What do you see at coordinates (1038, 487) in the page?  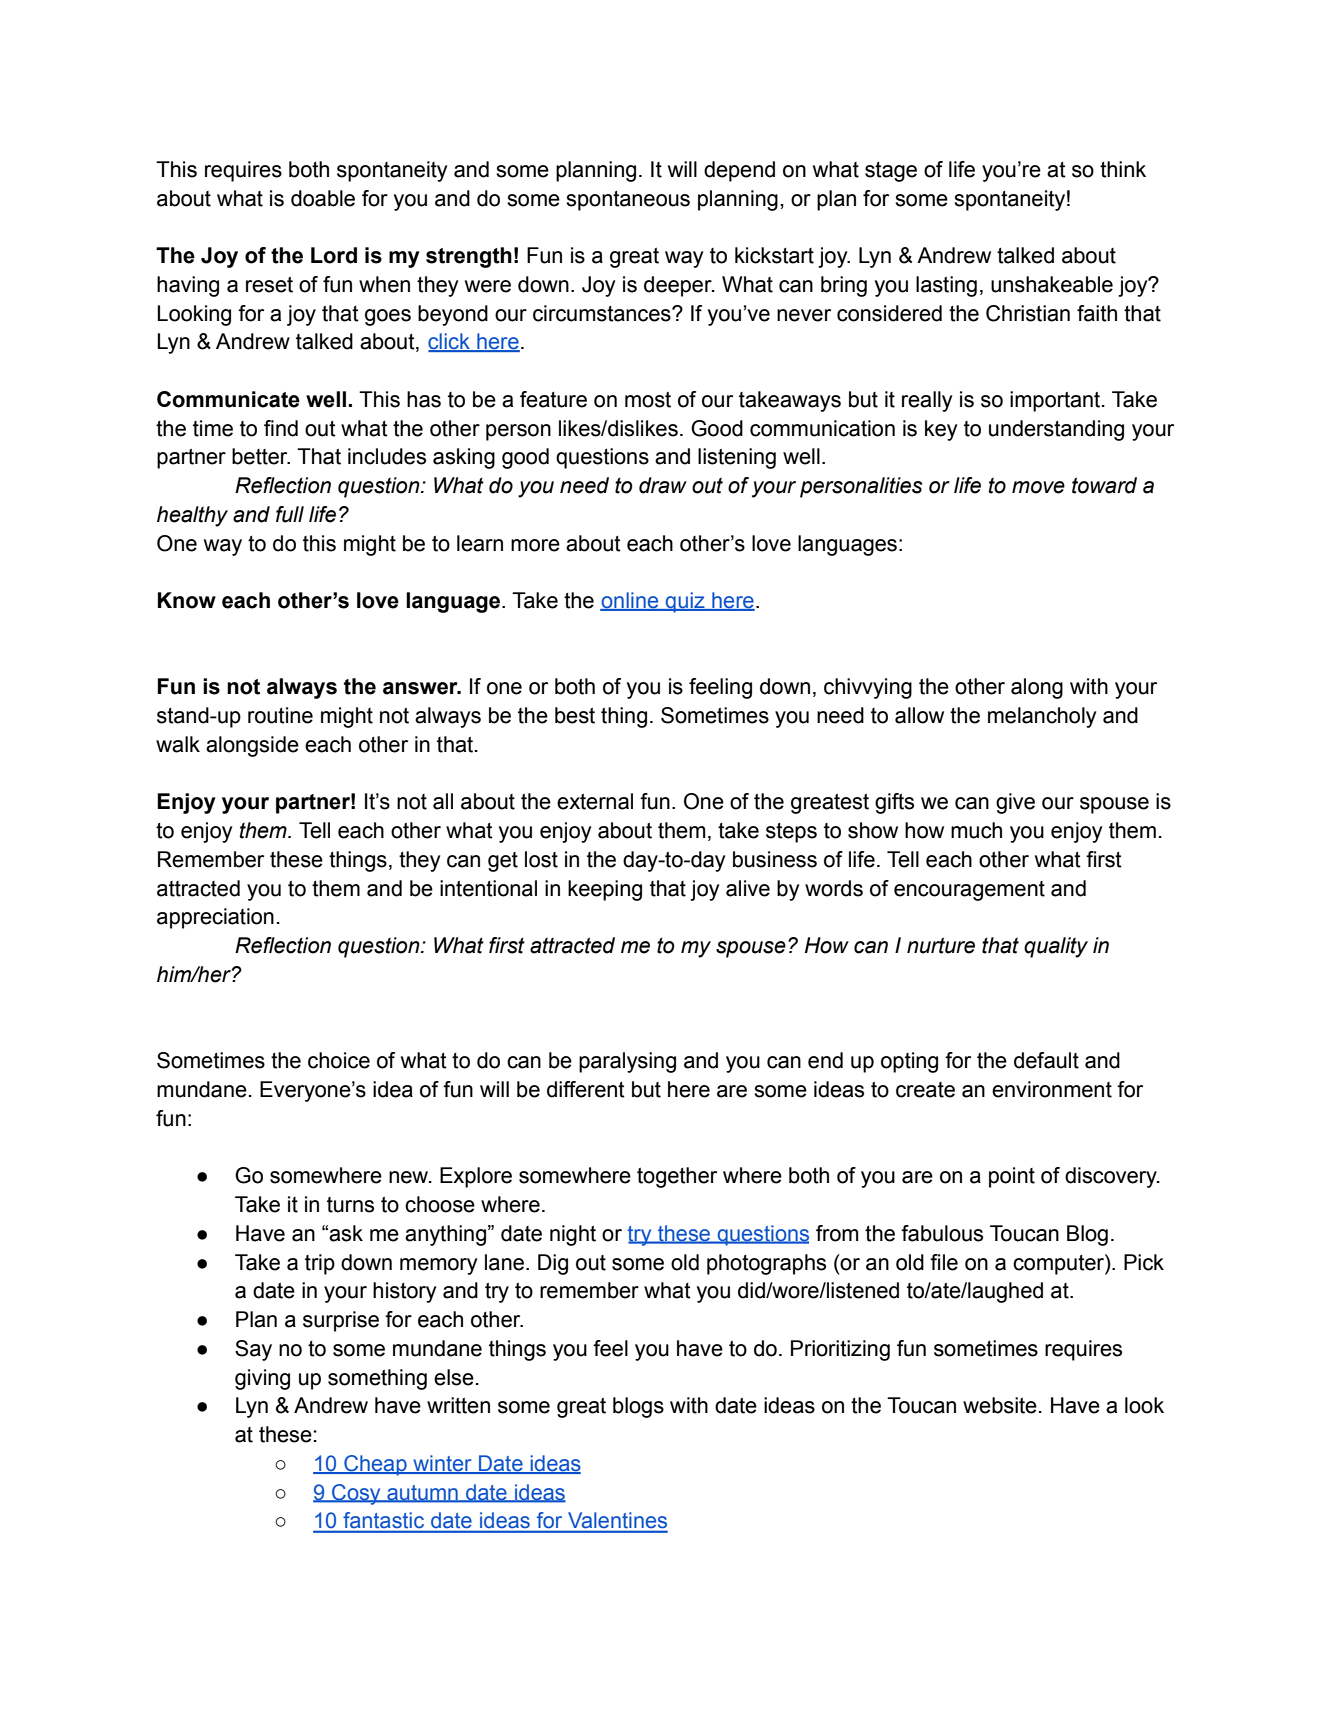 I see `move` at bounding box center [1038, 487].
